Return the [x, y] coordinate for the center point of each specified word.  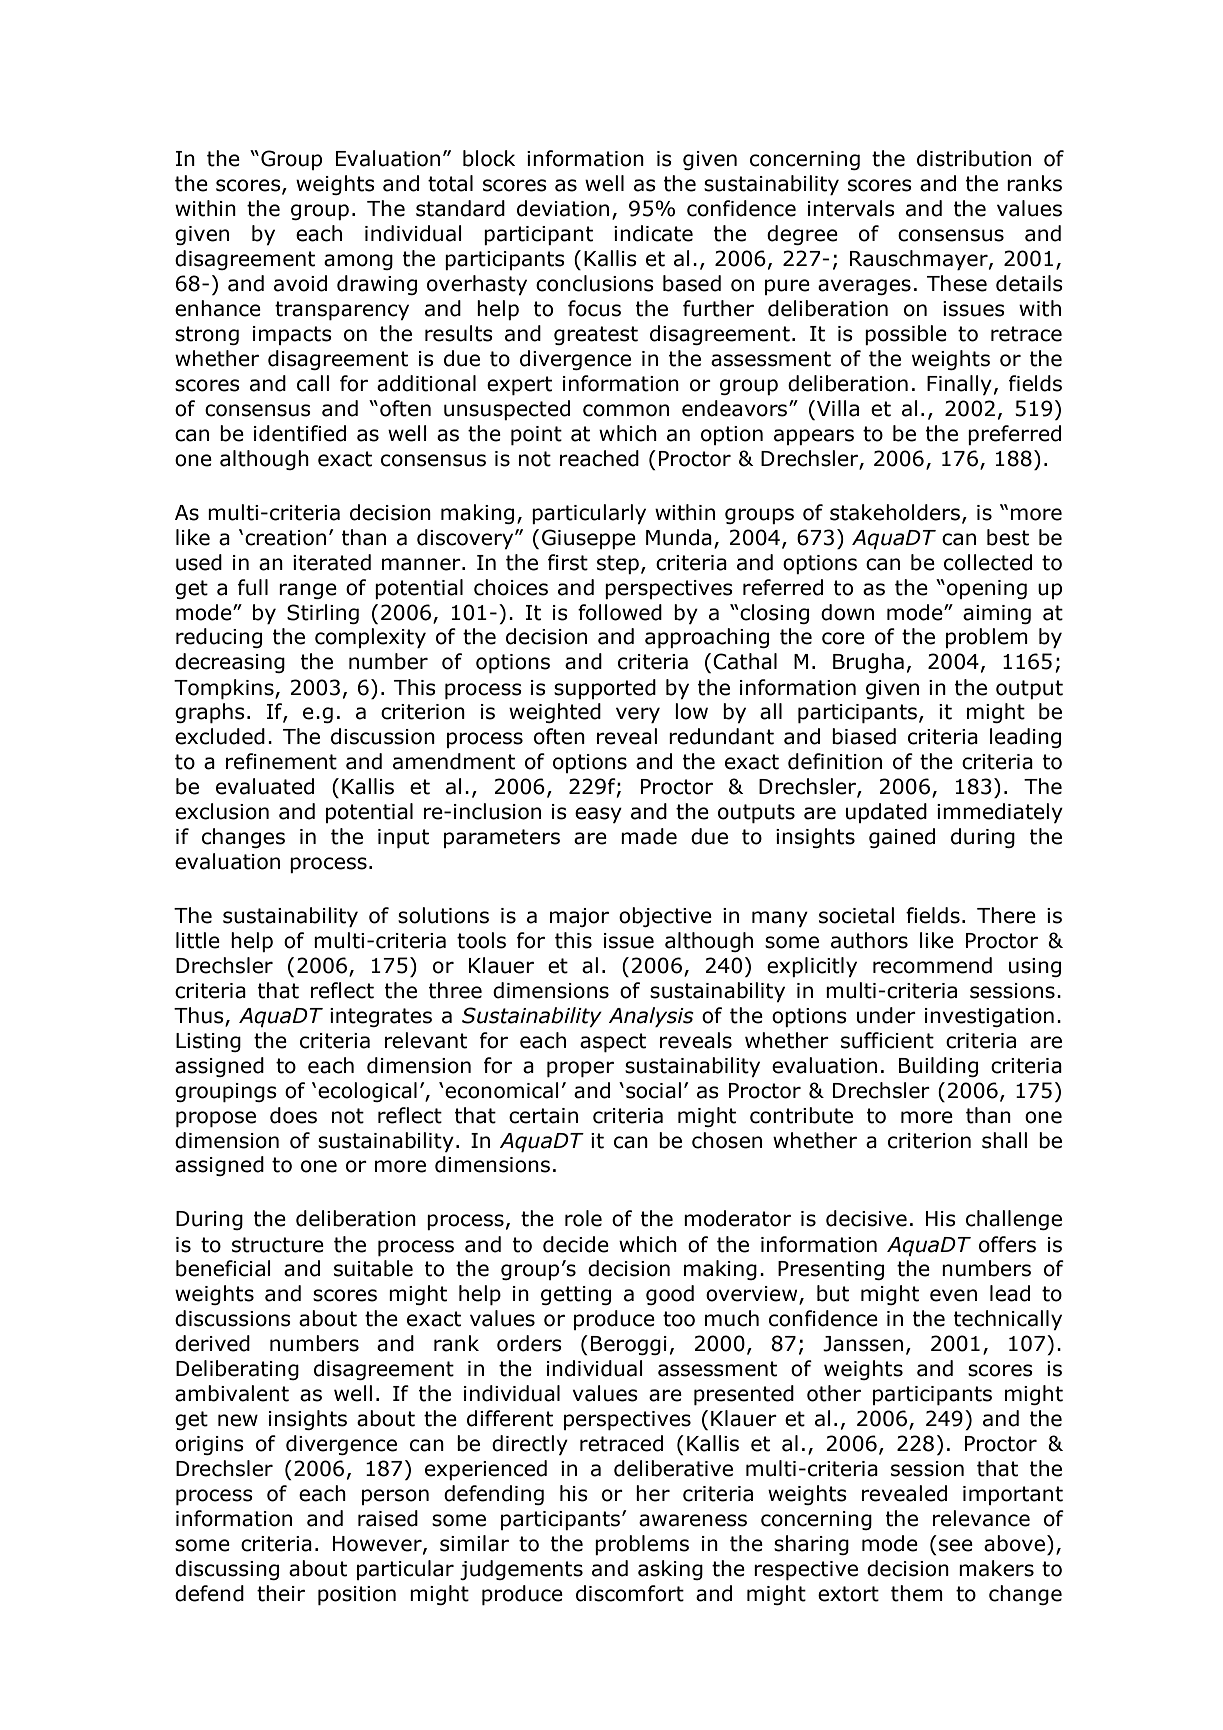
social [653, 1090]
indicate [653, 233]
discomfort [630, 1593]
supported [605, 689]
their [281, 1593]
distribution [974, 158]
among [358, 262]
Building [938, 1067]
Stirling [323, 614]
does [293, 1115]
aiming [997, 614]
